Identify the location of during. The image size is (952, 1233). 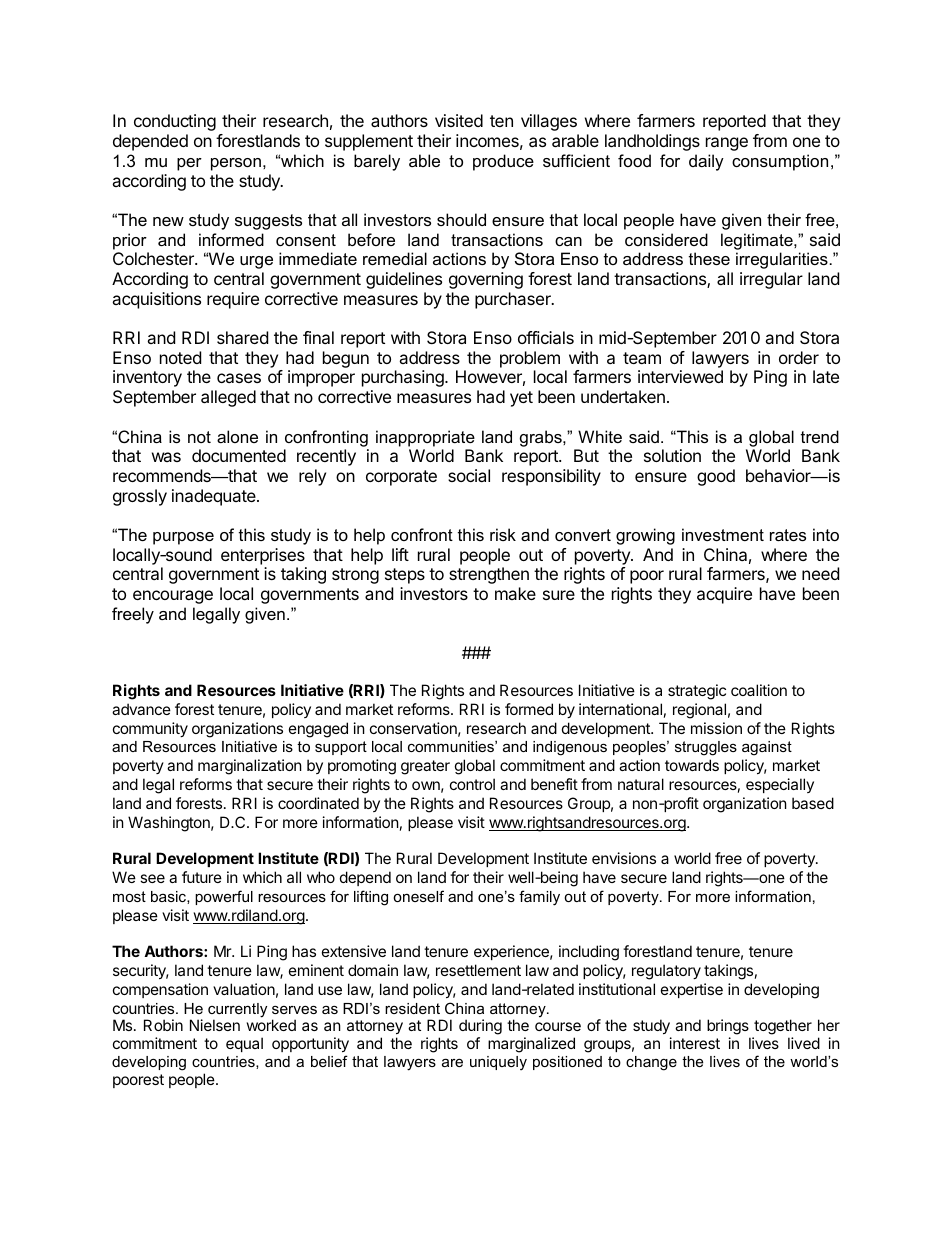
(480, 1028).
